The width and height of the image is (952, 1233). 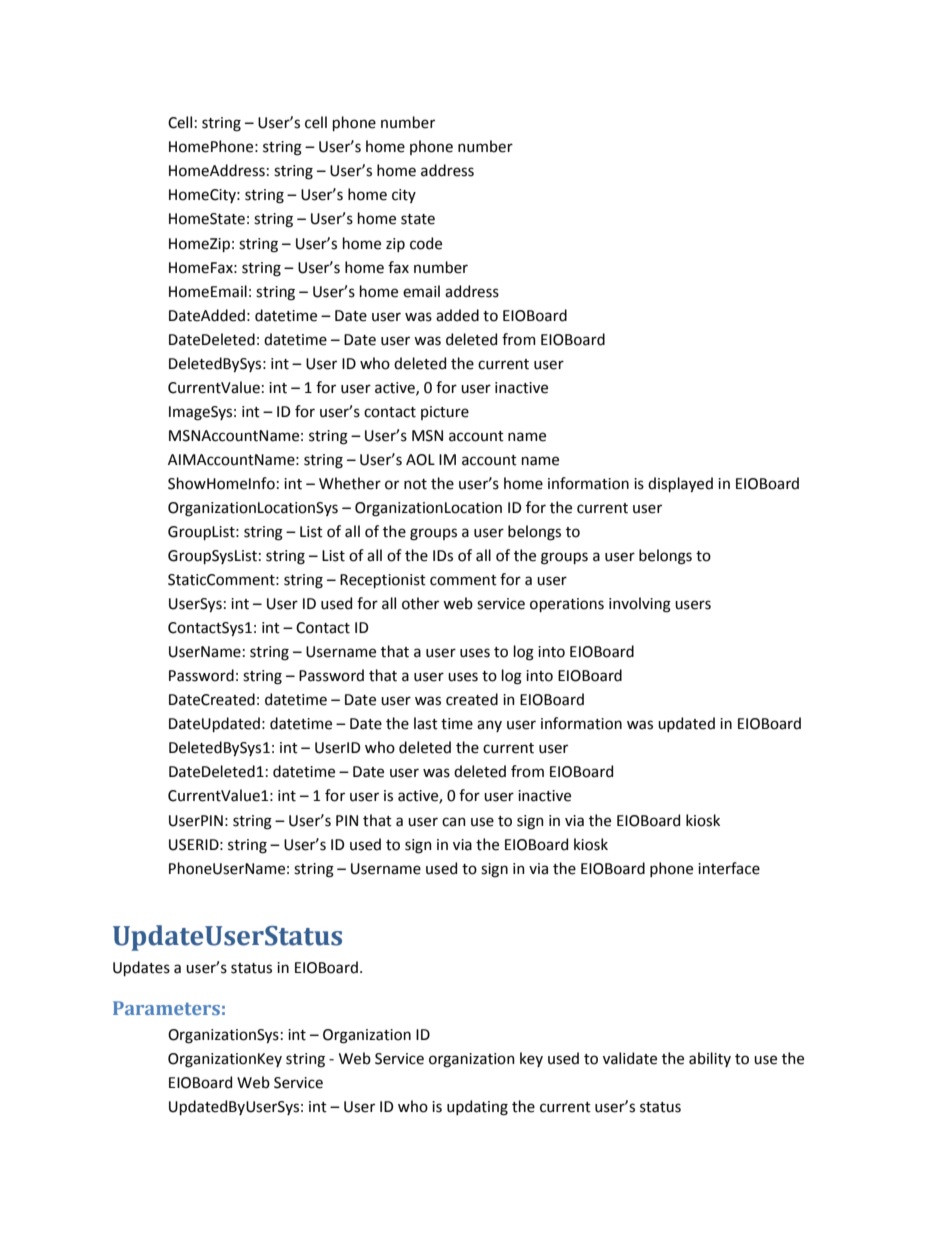 I want to click on last, so click(x=426, y=723).
